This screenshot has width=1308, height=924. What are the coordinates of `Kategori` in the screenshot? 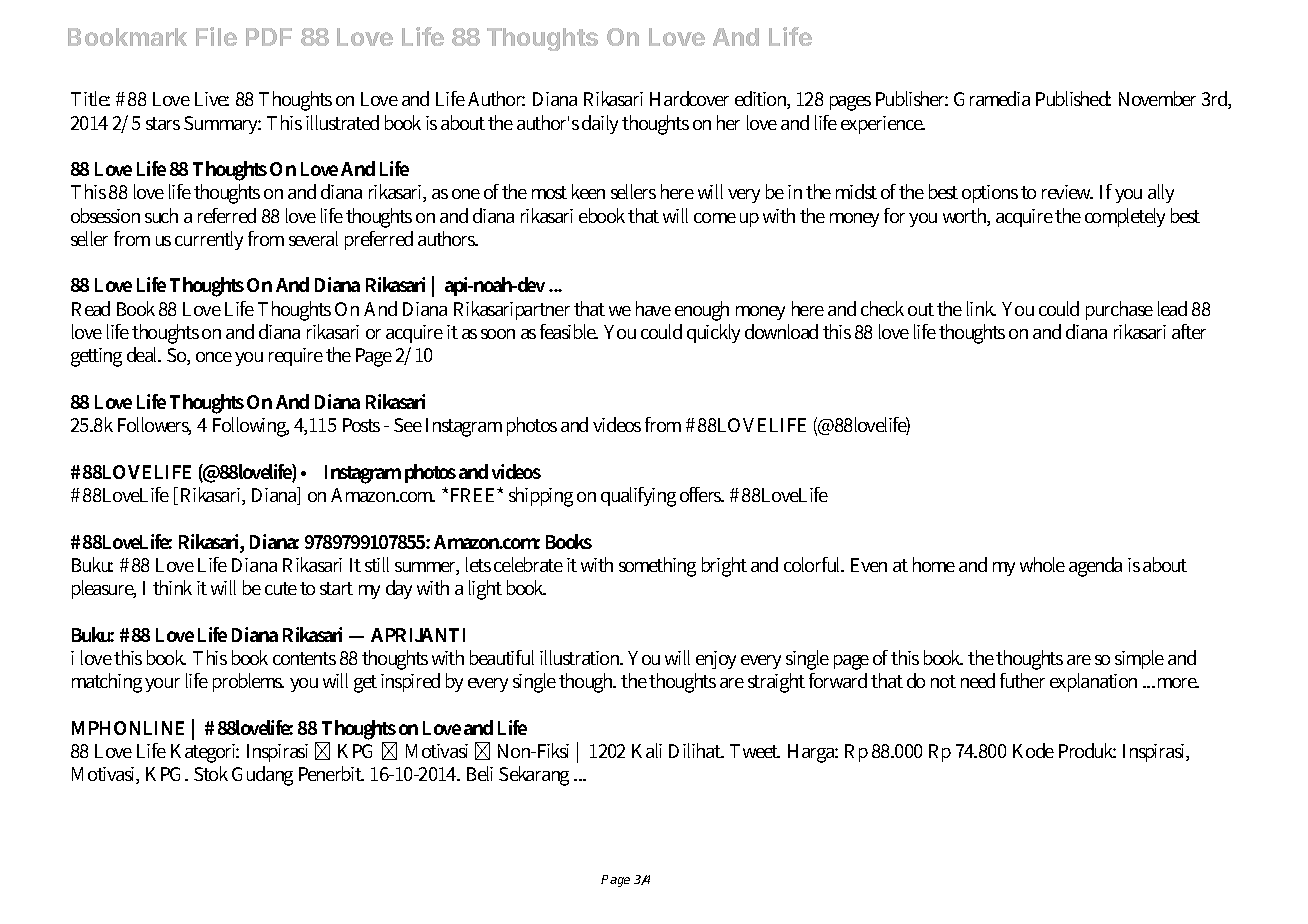 It's located at (205, 753).
